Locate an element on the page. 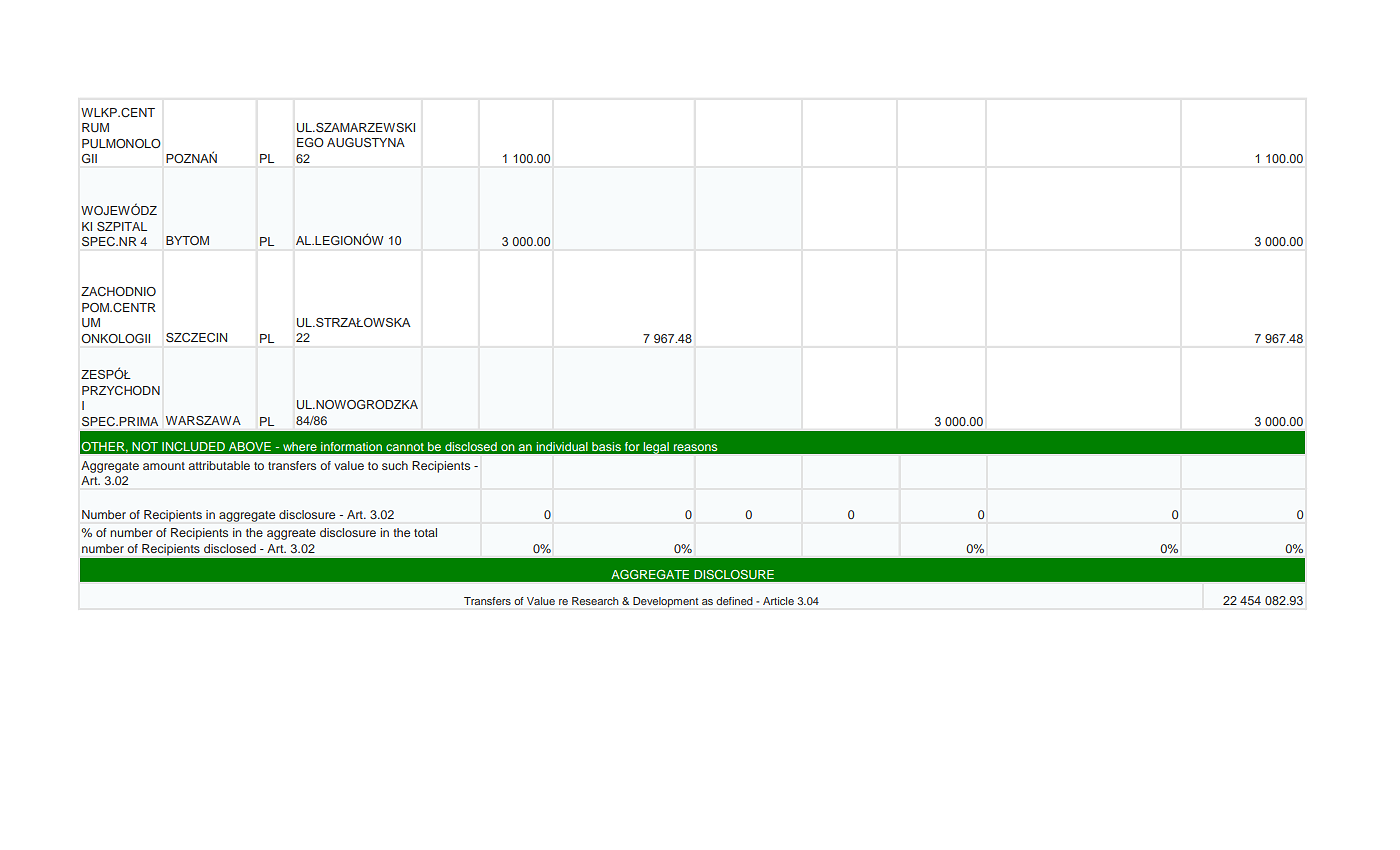  EGO is located at coordinates (310, 142).
